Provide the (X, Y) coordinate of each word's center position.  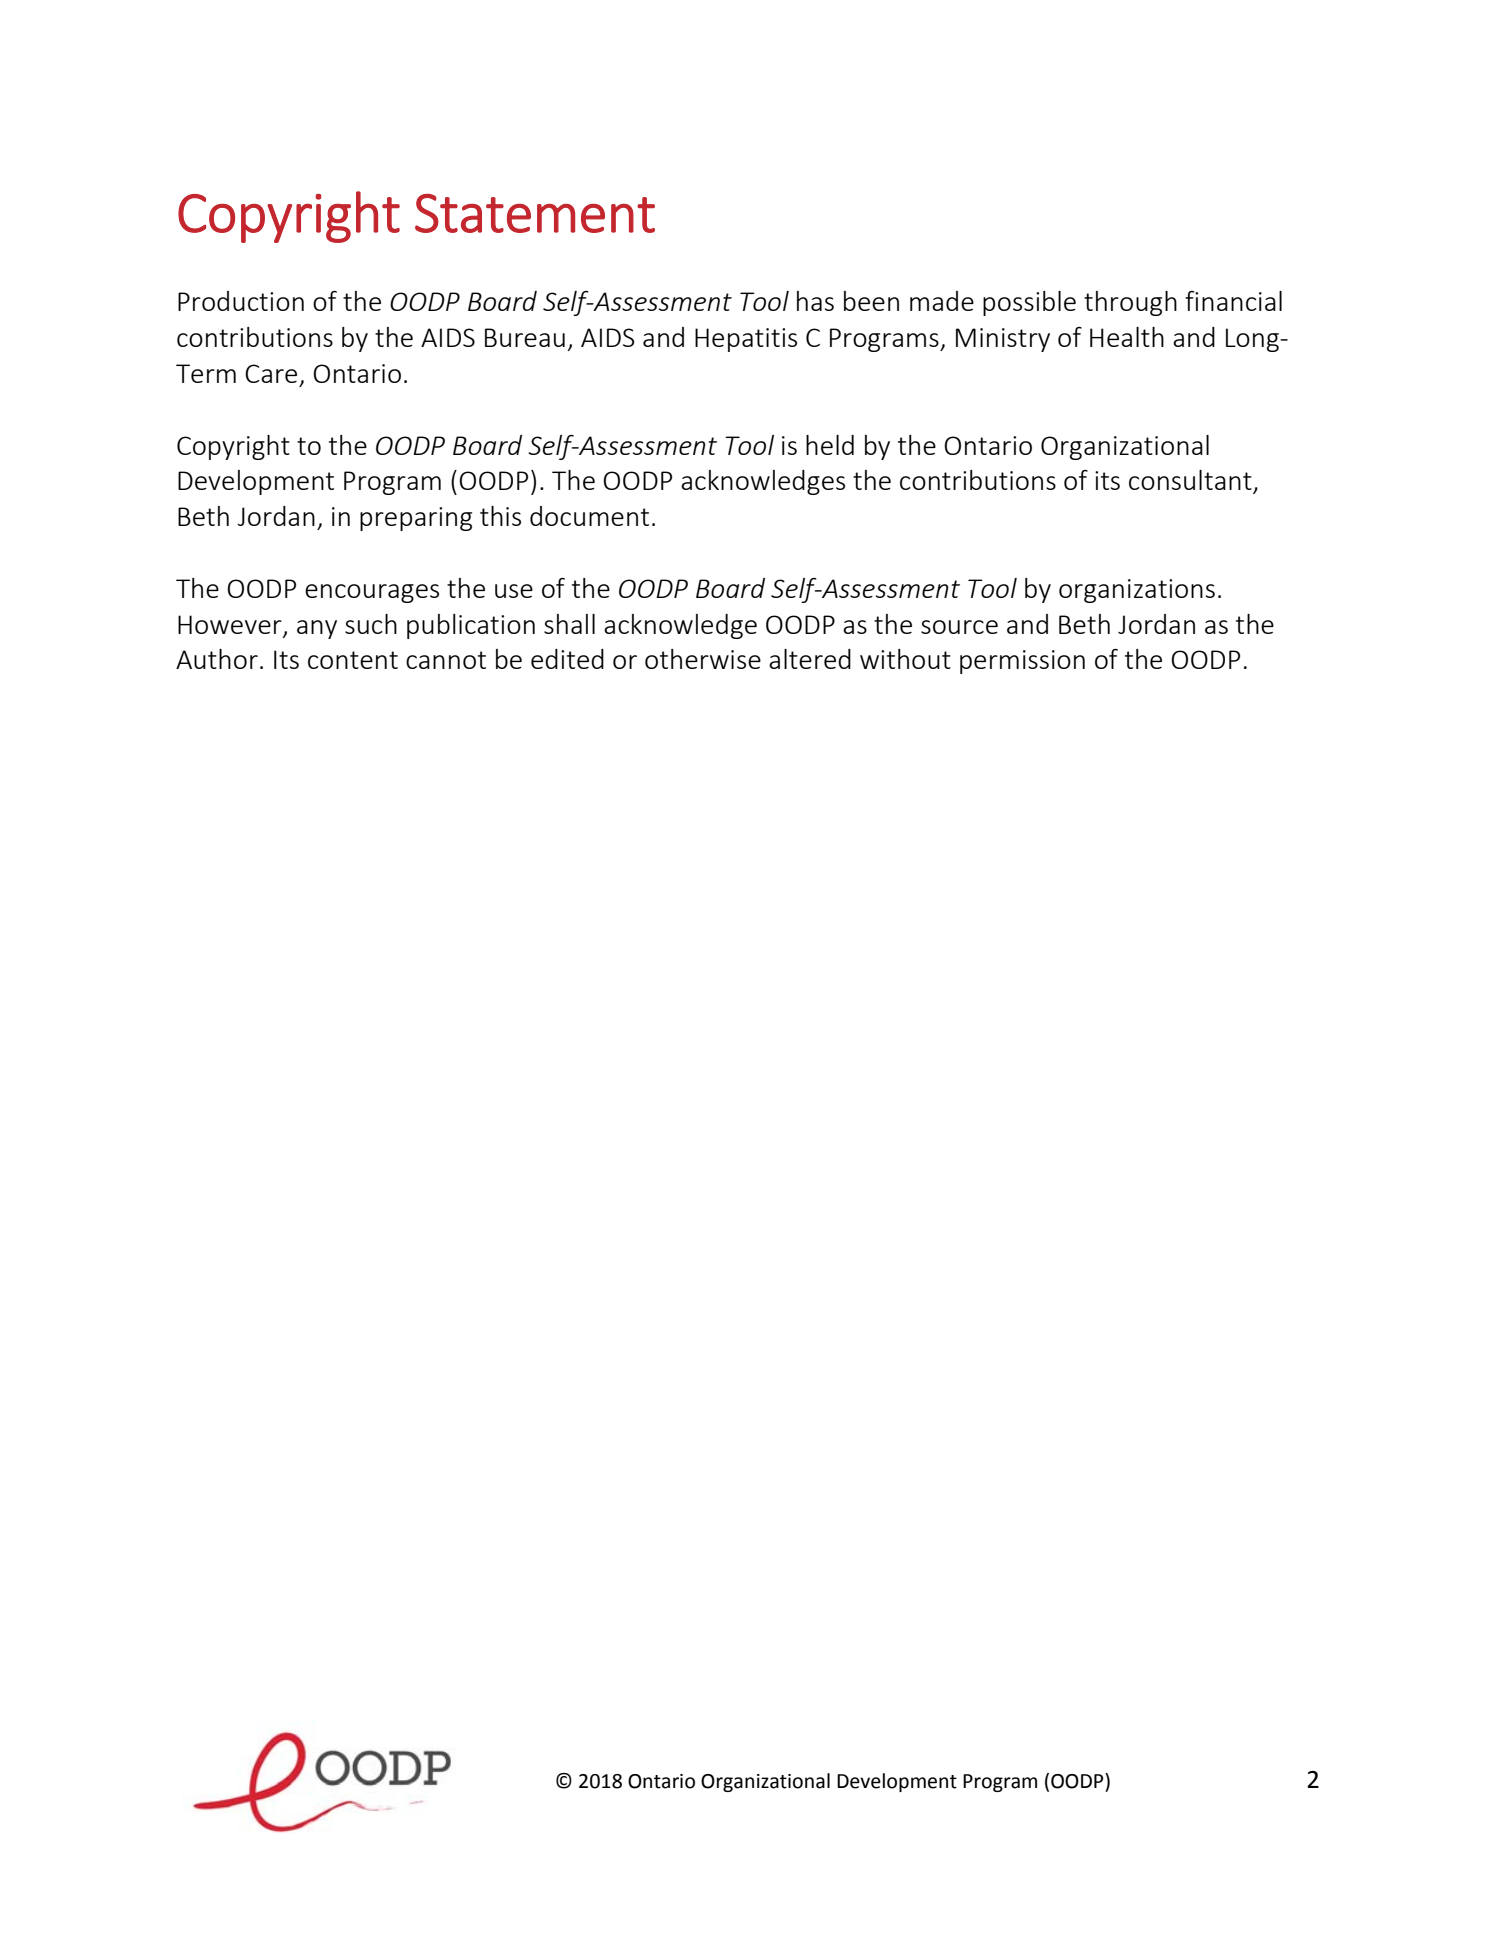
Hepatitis (746, 340)
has (815, 301)
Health (1127, 337)
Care (271, 373)
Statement (535, 213)
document (589, 516)
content (353, 660)
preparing (416, 519)
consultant (1191, 481)
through (1130, 303)
